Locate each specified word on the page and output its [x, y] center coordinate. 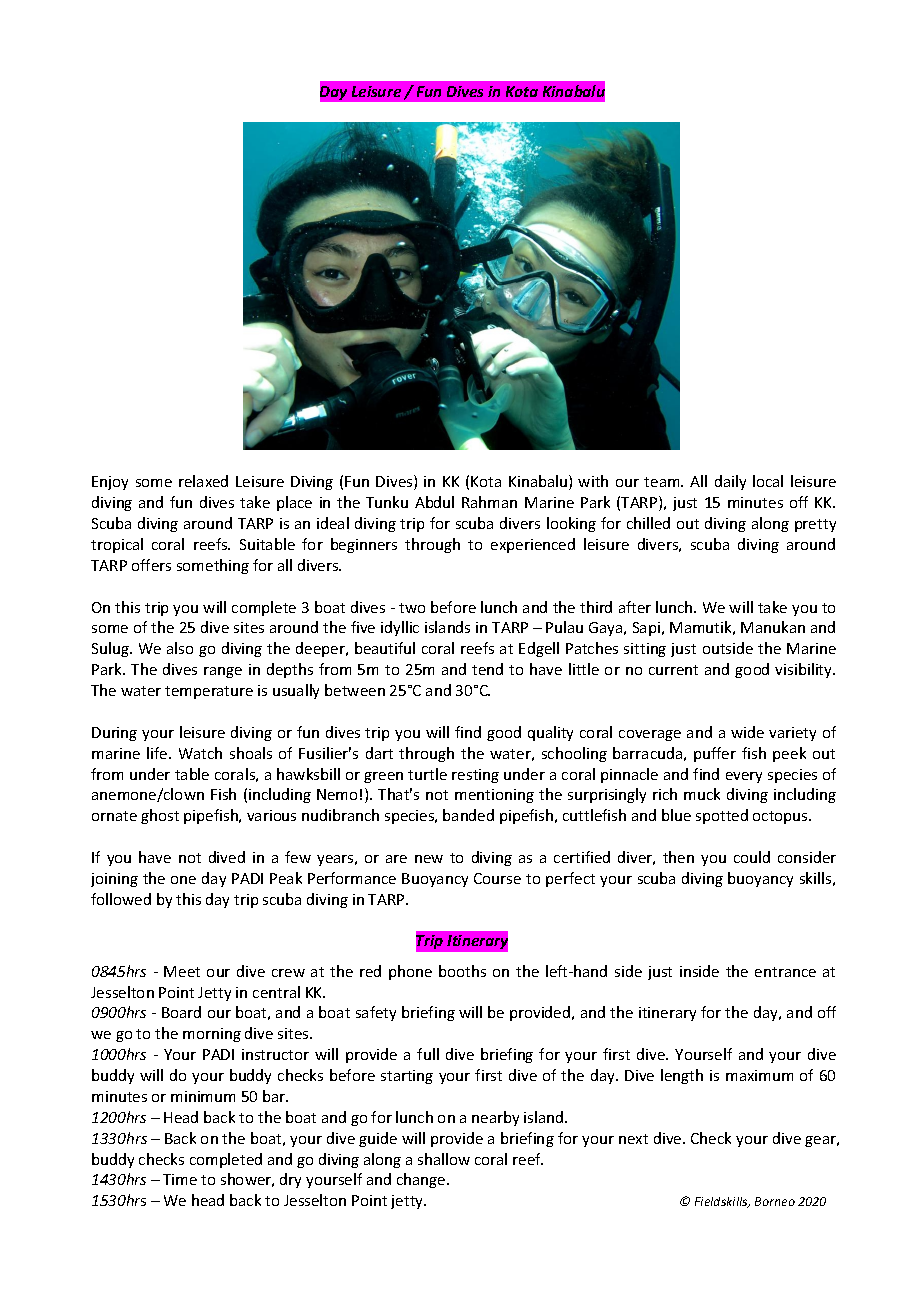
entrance [785, 972]
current [673, 670]
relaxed [203, 481]
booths [462, 971]
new [429, 859]
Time [180, 1179]
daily [730, 482]
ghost [160, 816]
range [223, 672]
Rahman [489, 502]
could [752, 857]
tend [487, 669]
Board [181, 1012]
